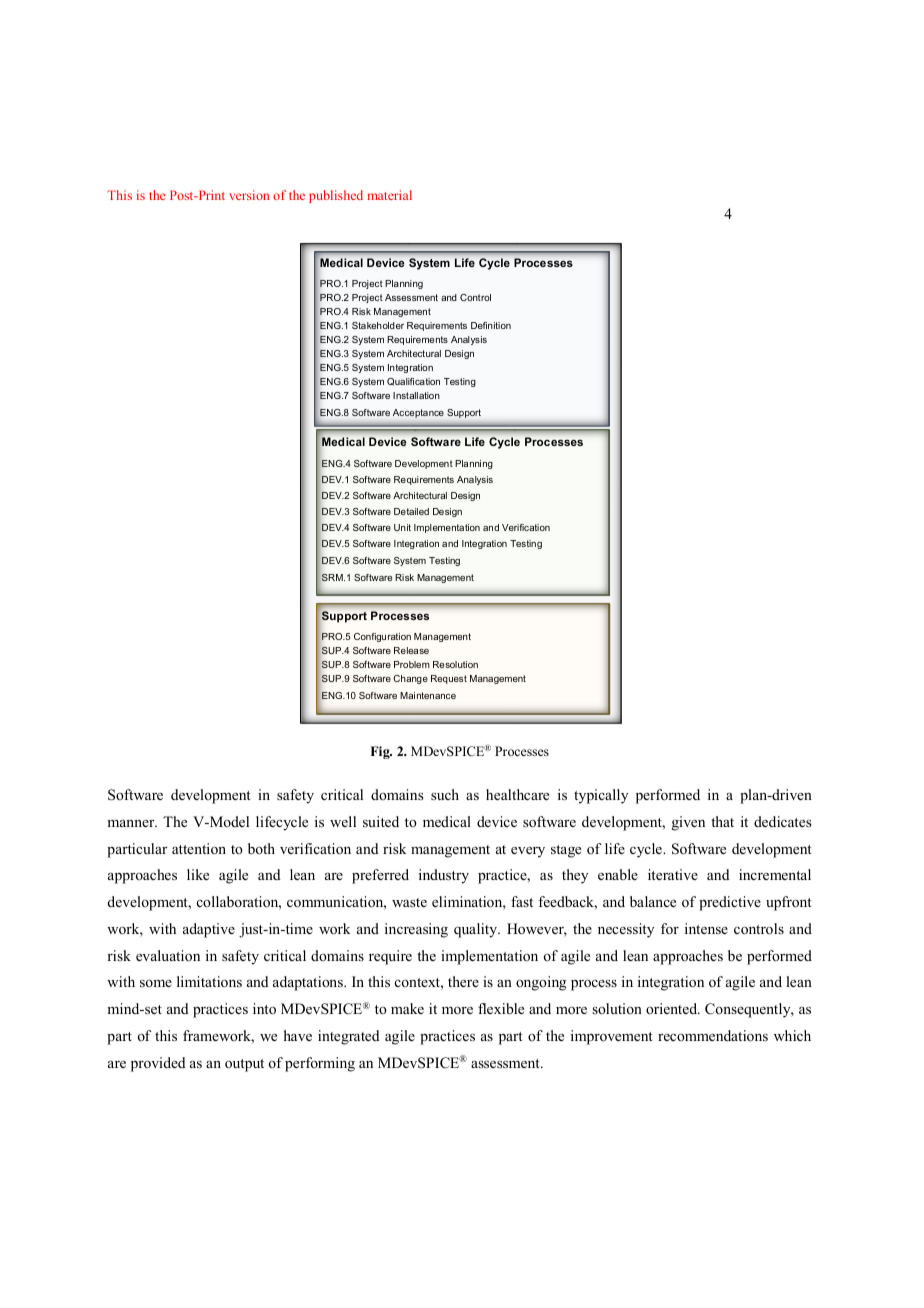 This screenshot has height=1308, width=924. Describe the element at coordinates (501, 1008) in the screenshot. I see `flexible` at that location.
